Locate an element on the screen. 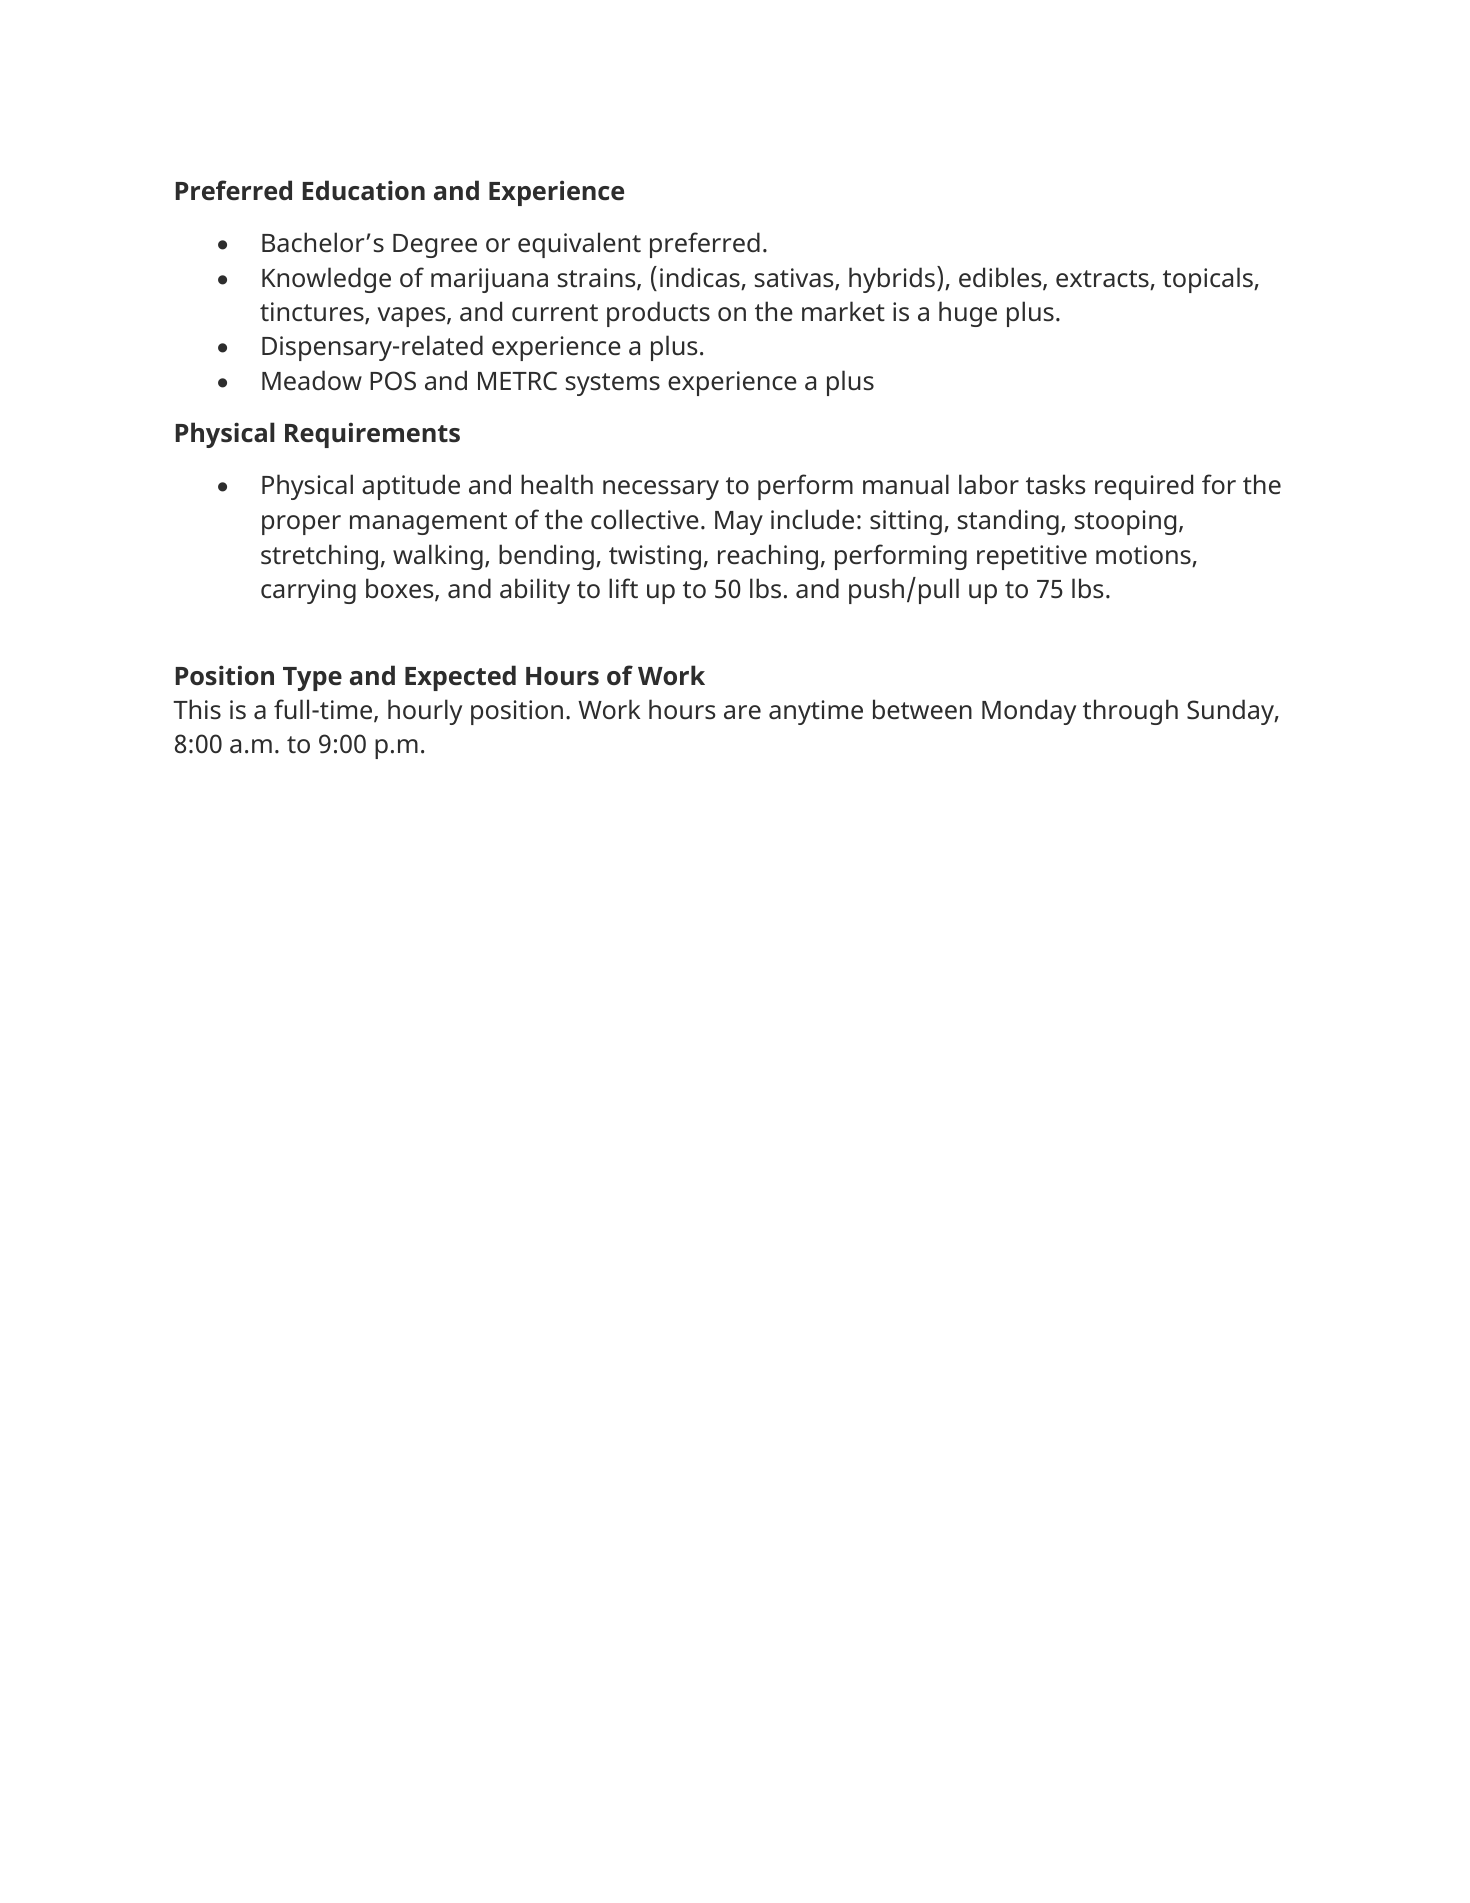 This screenshot has height=1903, width=1470. Requirements is located at coordinates (372, 435).
